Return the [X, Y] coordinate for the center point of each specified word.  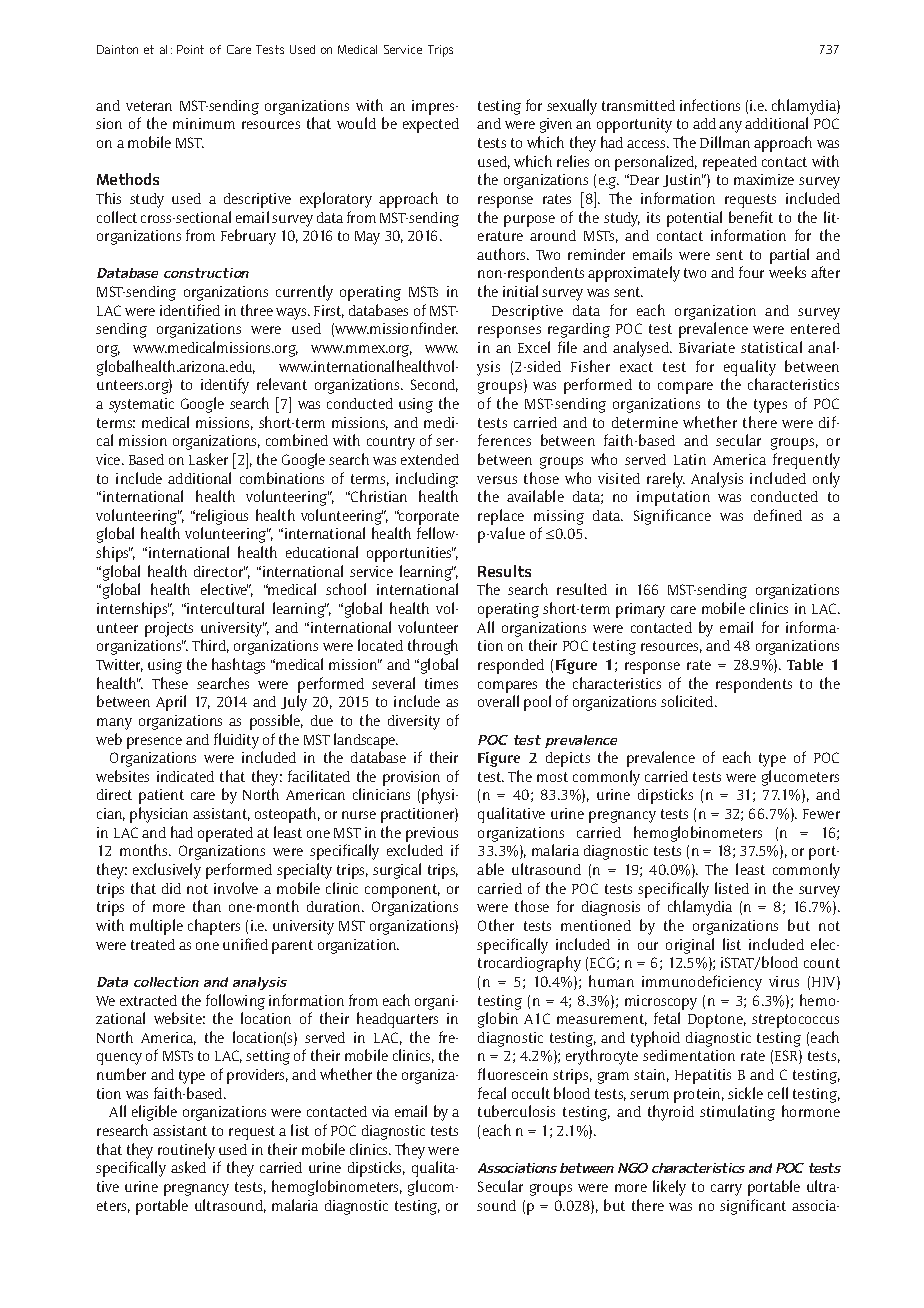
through [433, 647]
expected [431, 125]
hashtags [238, 666]
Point [190, 49]
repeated [730, 163]
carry [726, 1190]
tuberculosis [516, 1111]
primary [640, 610]
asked [188, 1167]
